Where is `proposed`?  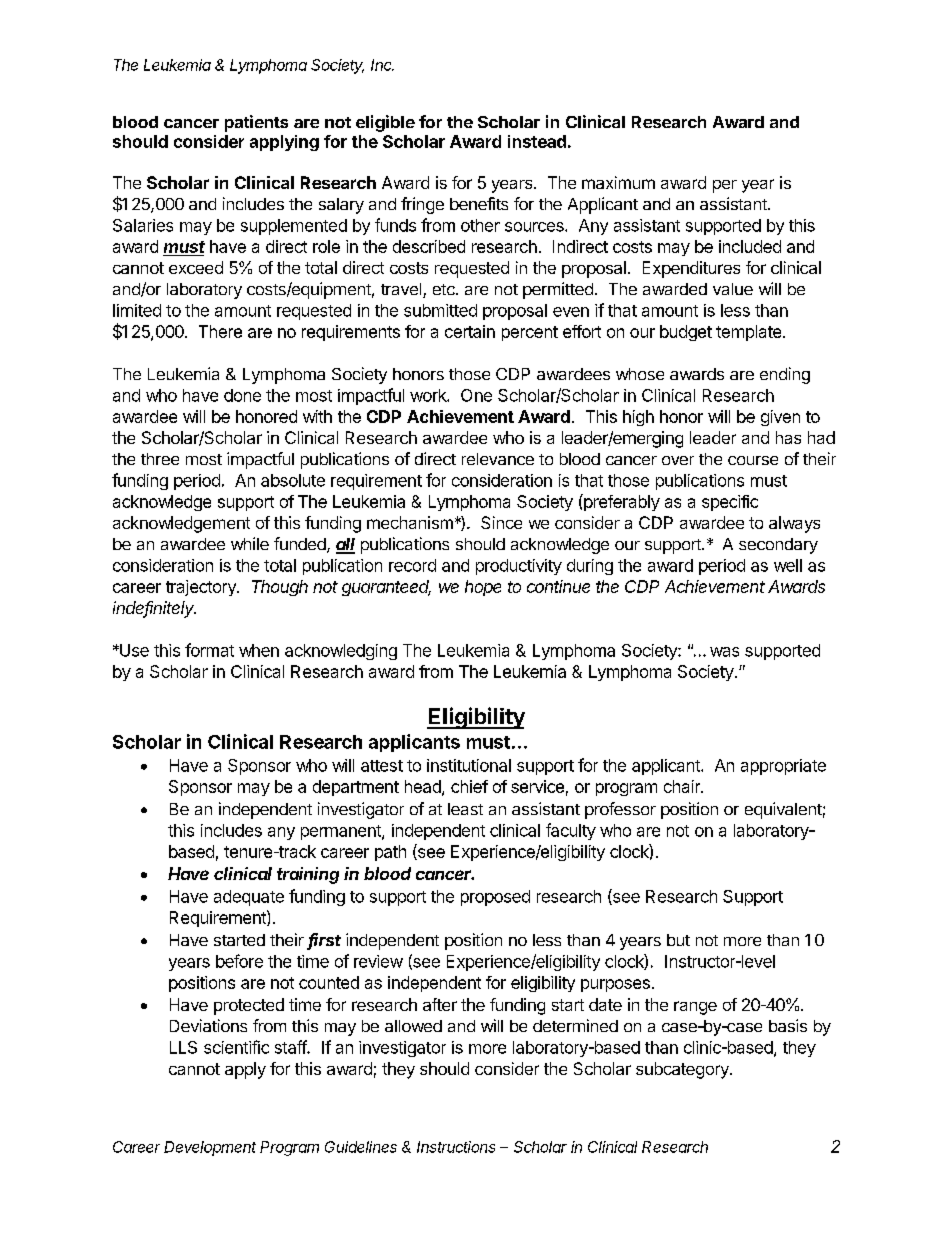
proposed is located at coordinates (495, 898).
